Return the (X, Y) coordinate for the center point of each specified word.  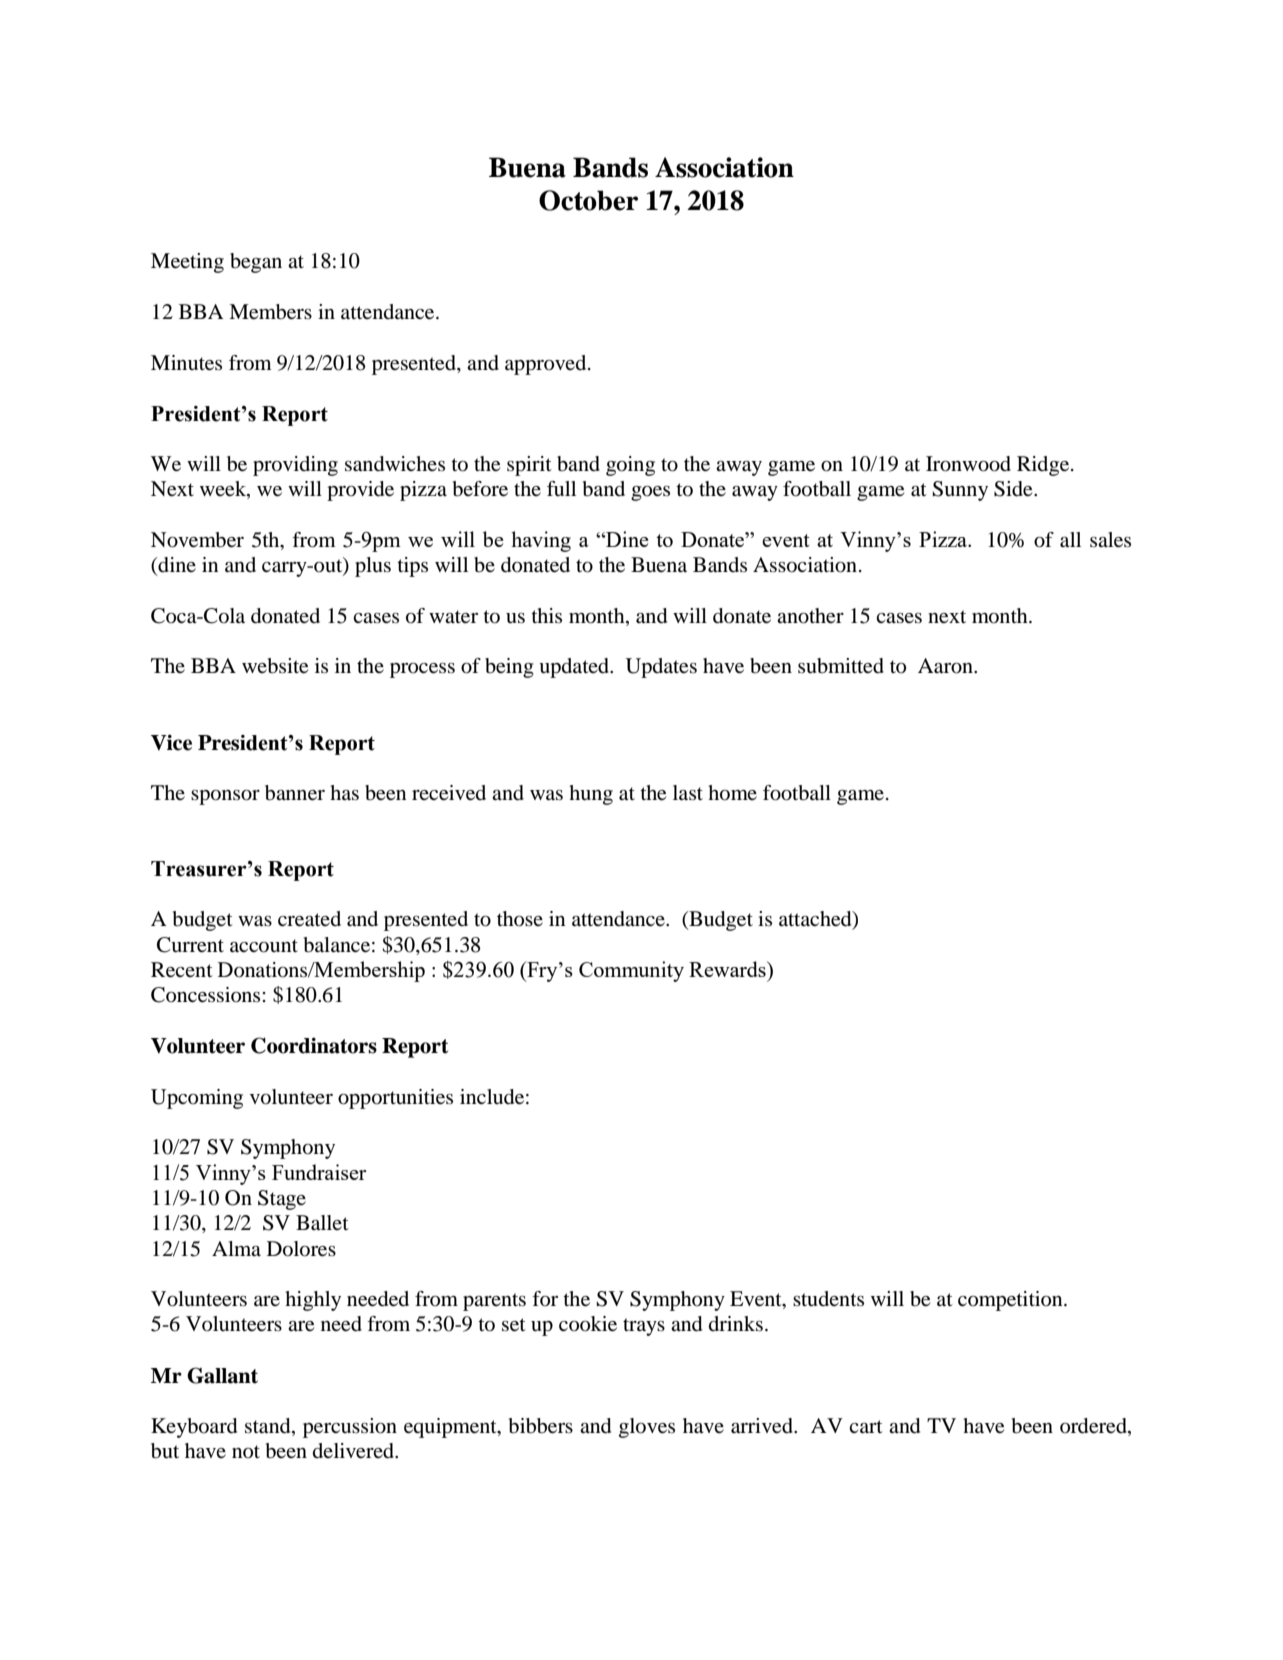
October (588, 200)
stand (269, 1426)
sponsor (225, 797)
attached (816, 920)
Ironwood (968, 464)
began (256, 263)
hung (591, 795)
